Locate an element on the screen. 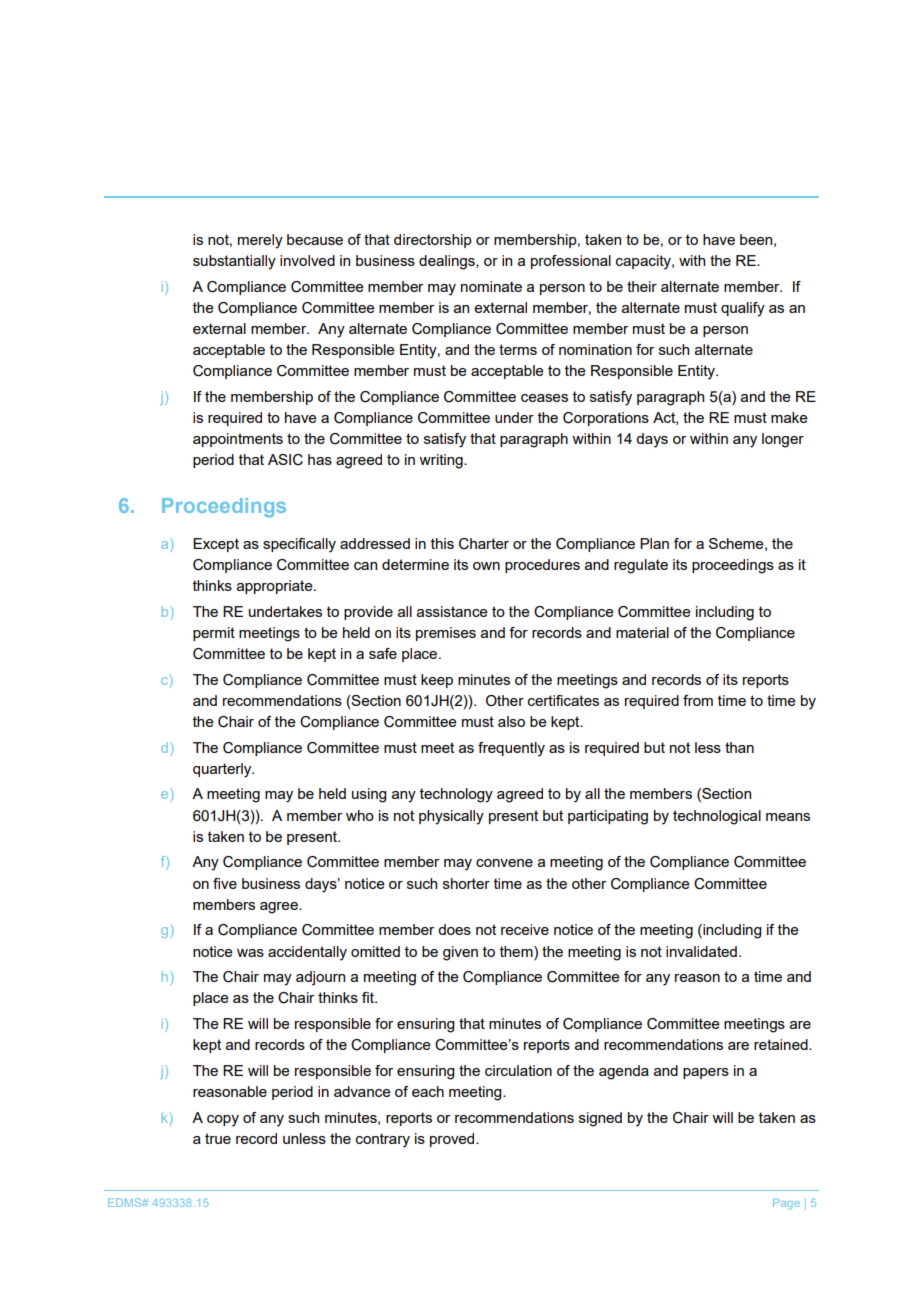 The width and height of the screenshot is (924, 1308). invalidated is located at coordinates (701, 951).
